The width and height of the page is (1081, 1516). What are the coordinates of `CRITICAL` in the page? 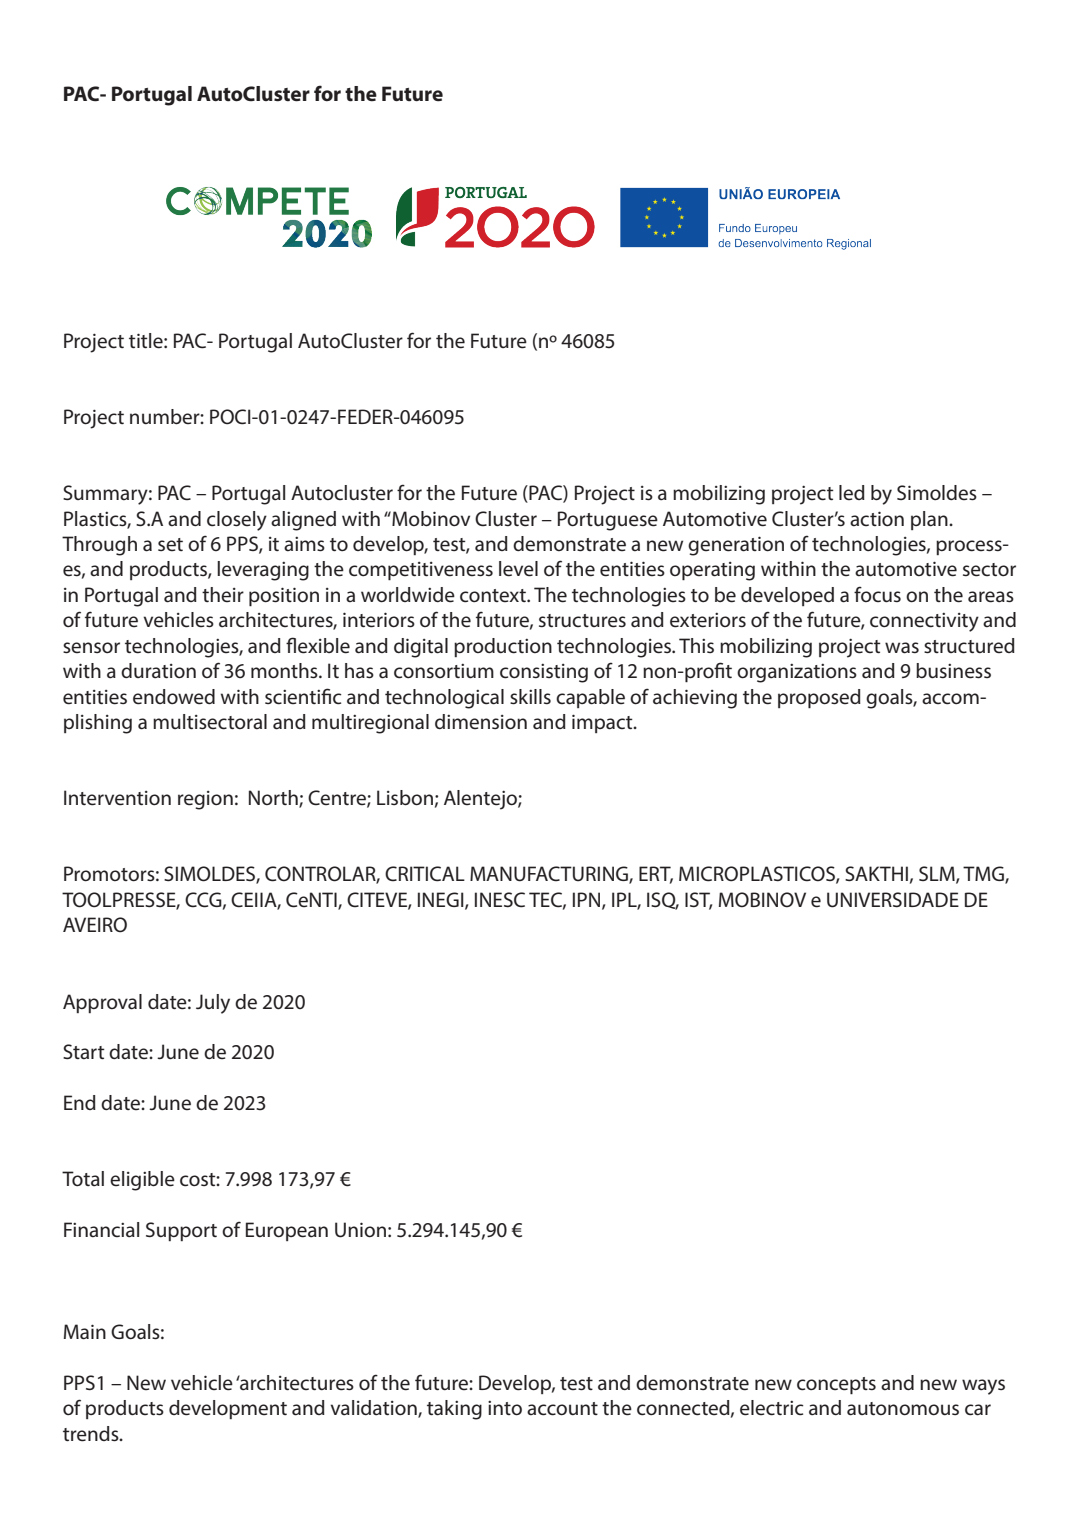 It's located at (425, 874).
